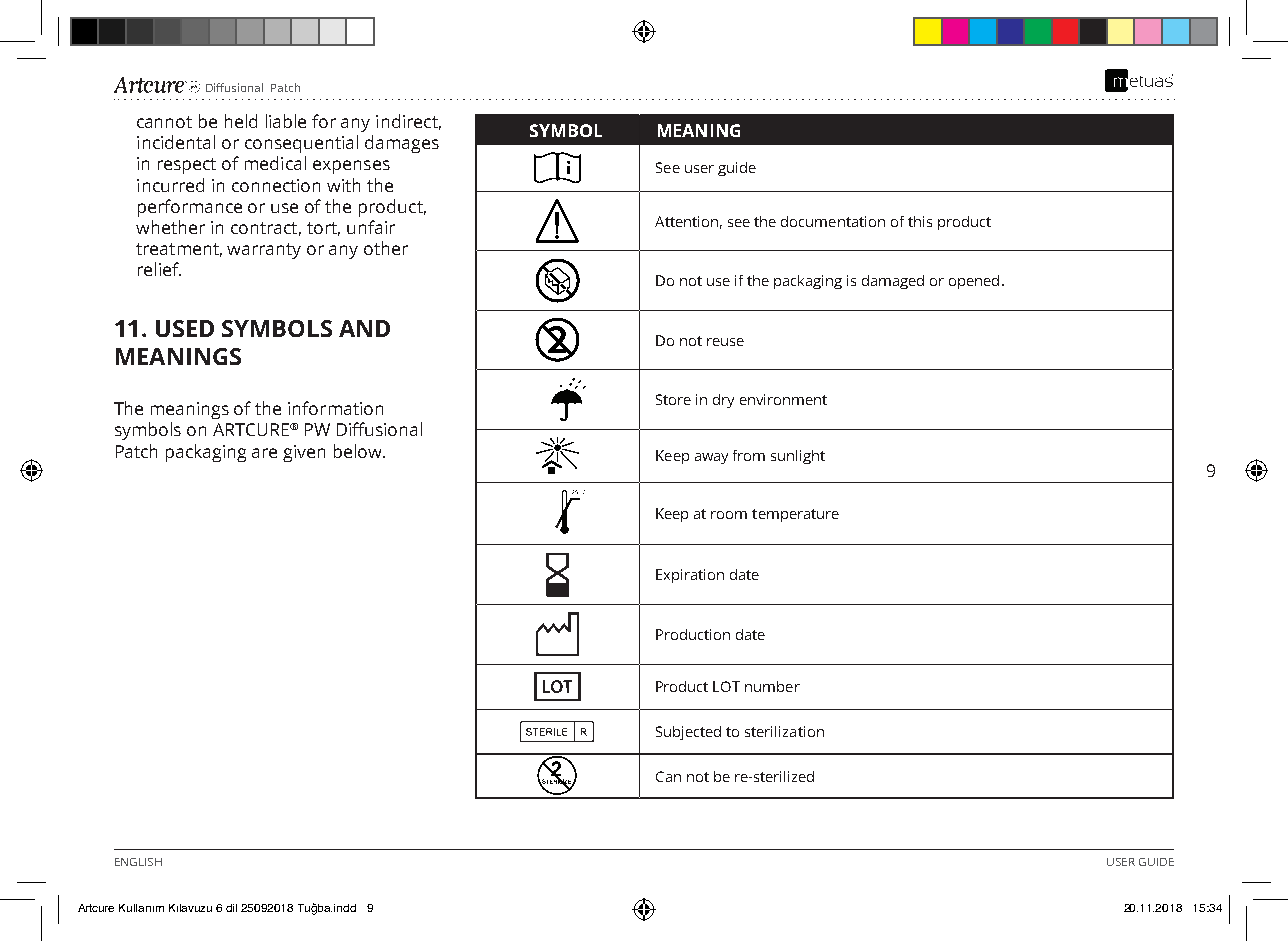 The width and height of the image is (1288, 941). I want to click on held, so click(241, 121).
